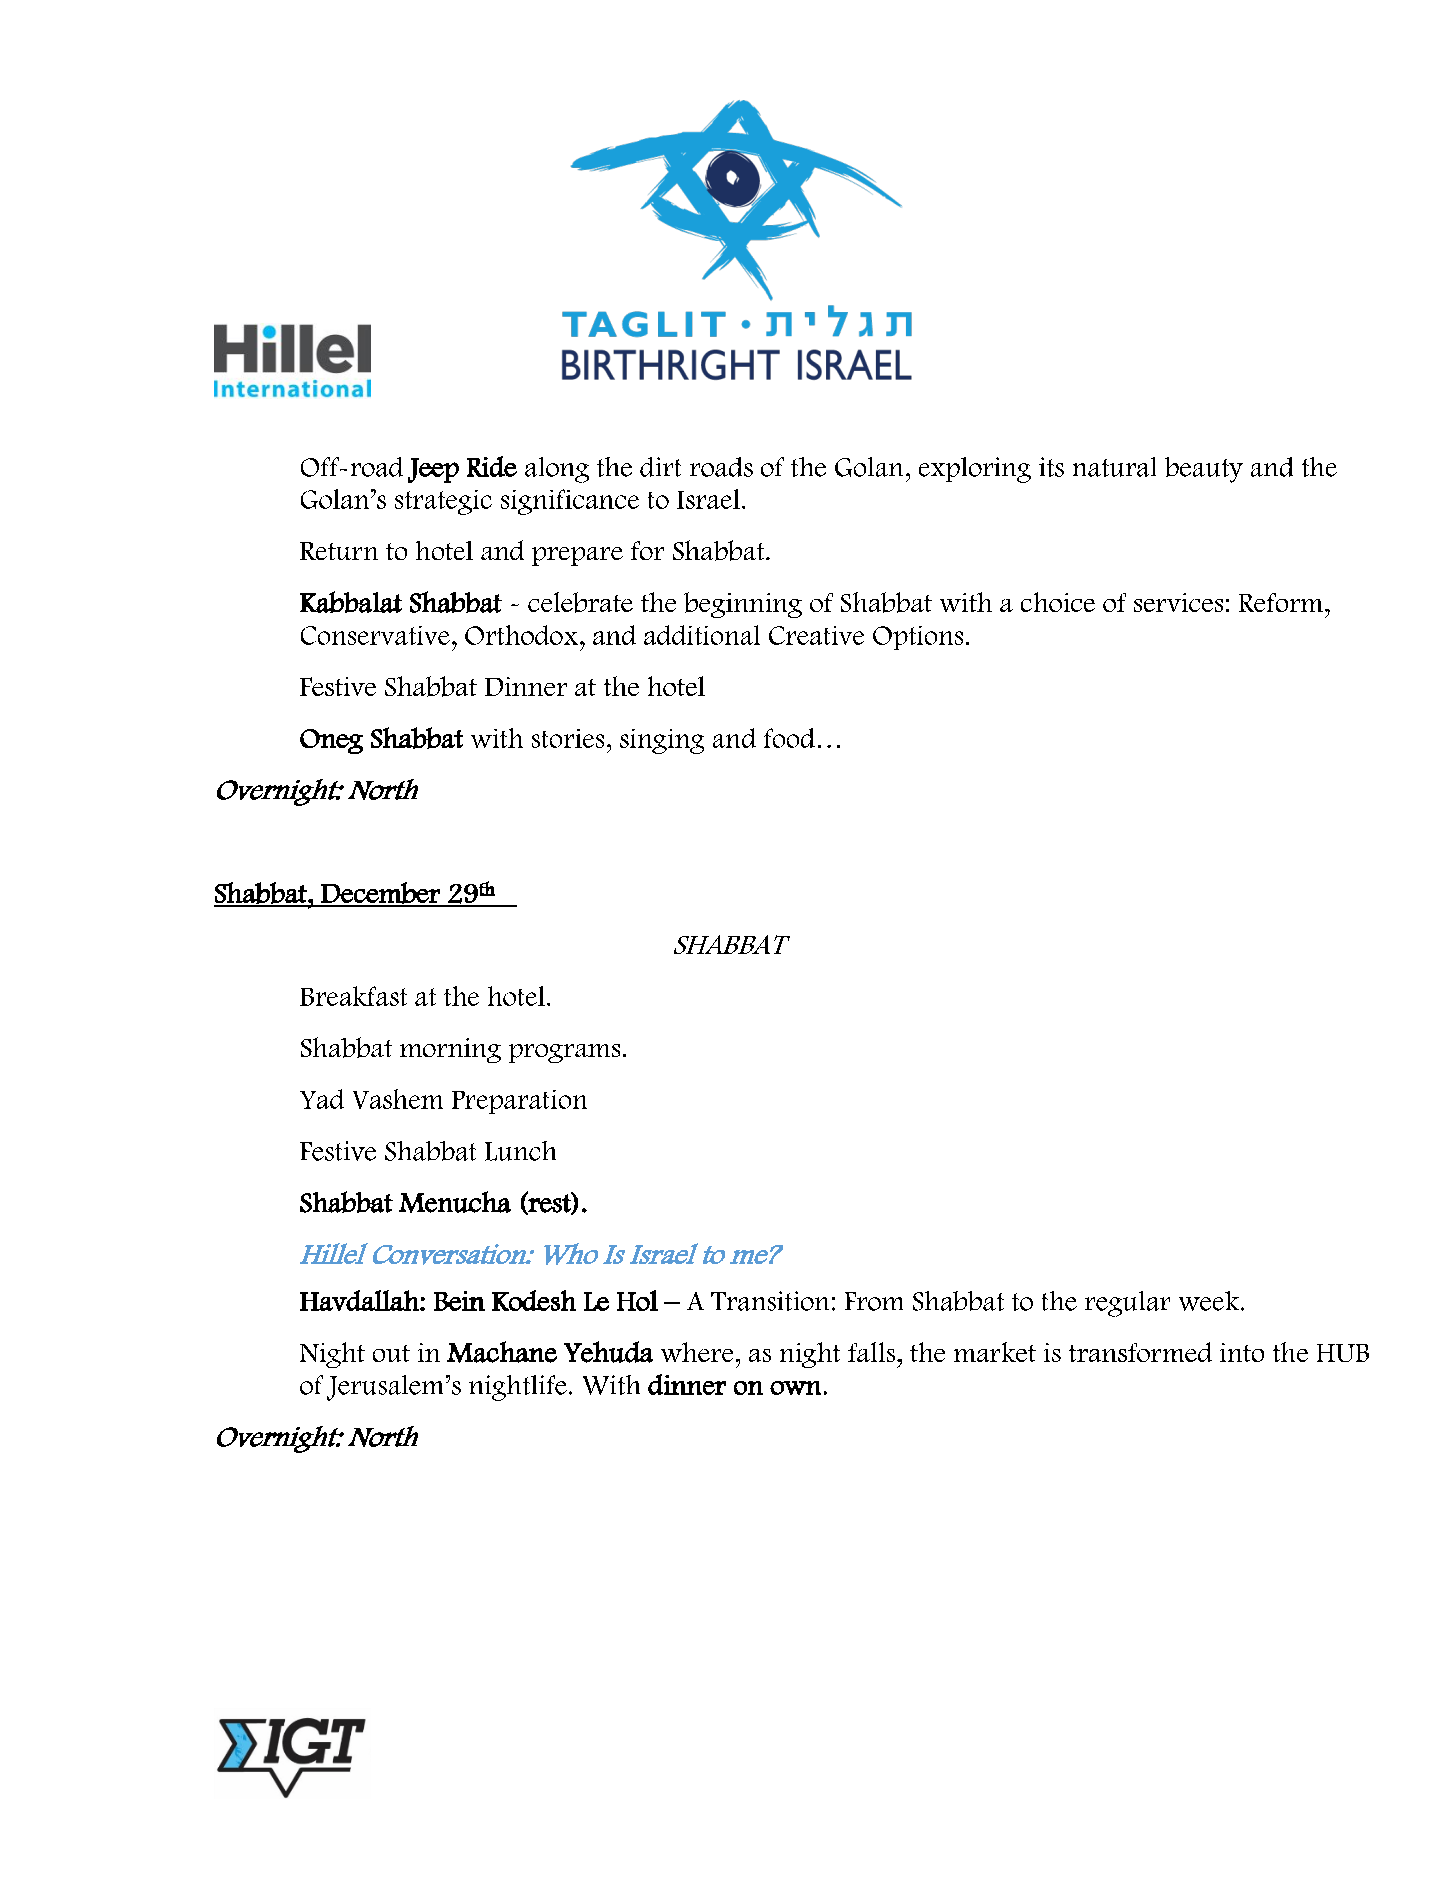 Image resolution: width=1456 pixels, height=1885 pixels. I want to click on singing, so click(662, 741).
